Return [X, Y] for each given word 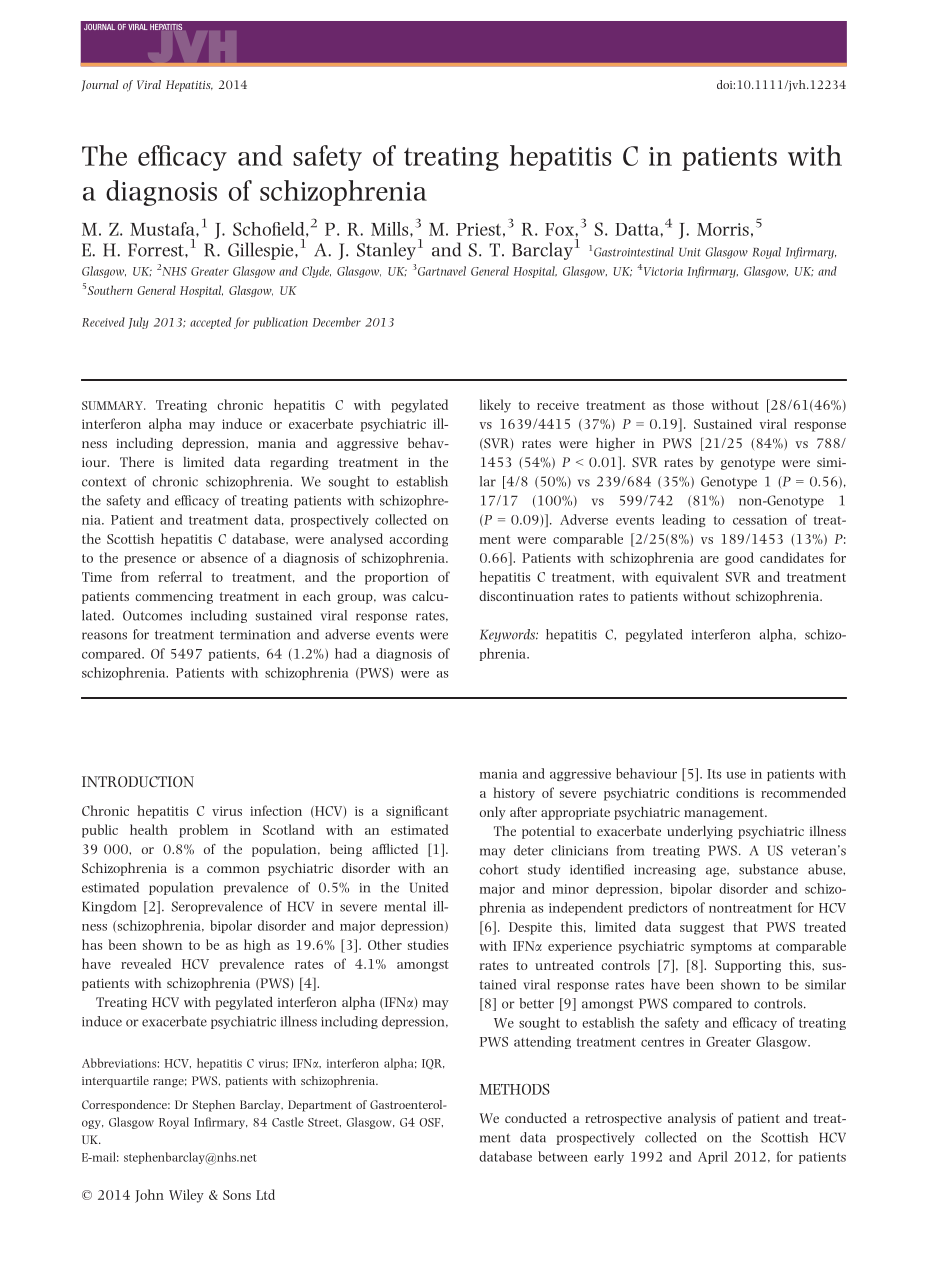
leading [683, 520]
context [104, 482]
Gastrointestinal [634, 252]
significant [417, 812]
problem [203, 831]
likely [495, 406]
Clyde [316, 272]
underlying [700, 832]
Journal [99, 86]
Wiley [186, 1196]
